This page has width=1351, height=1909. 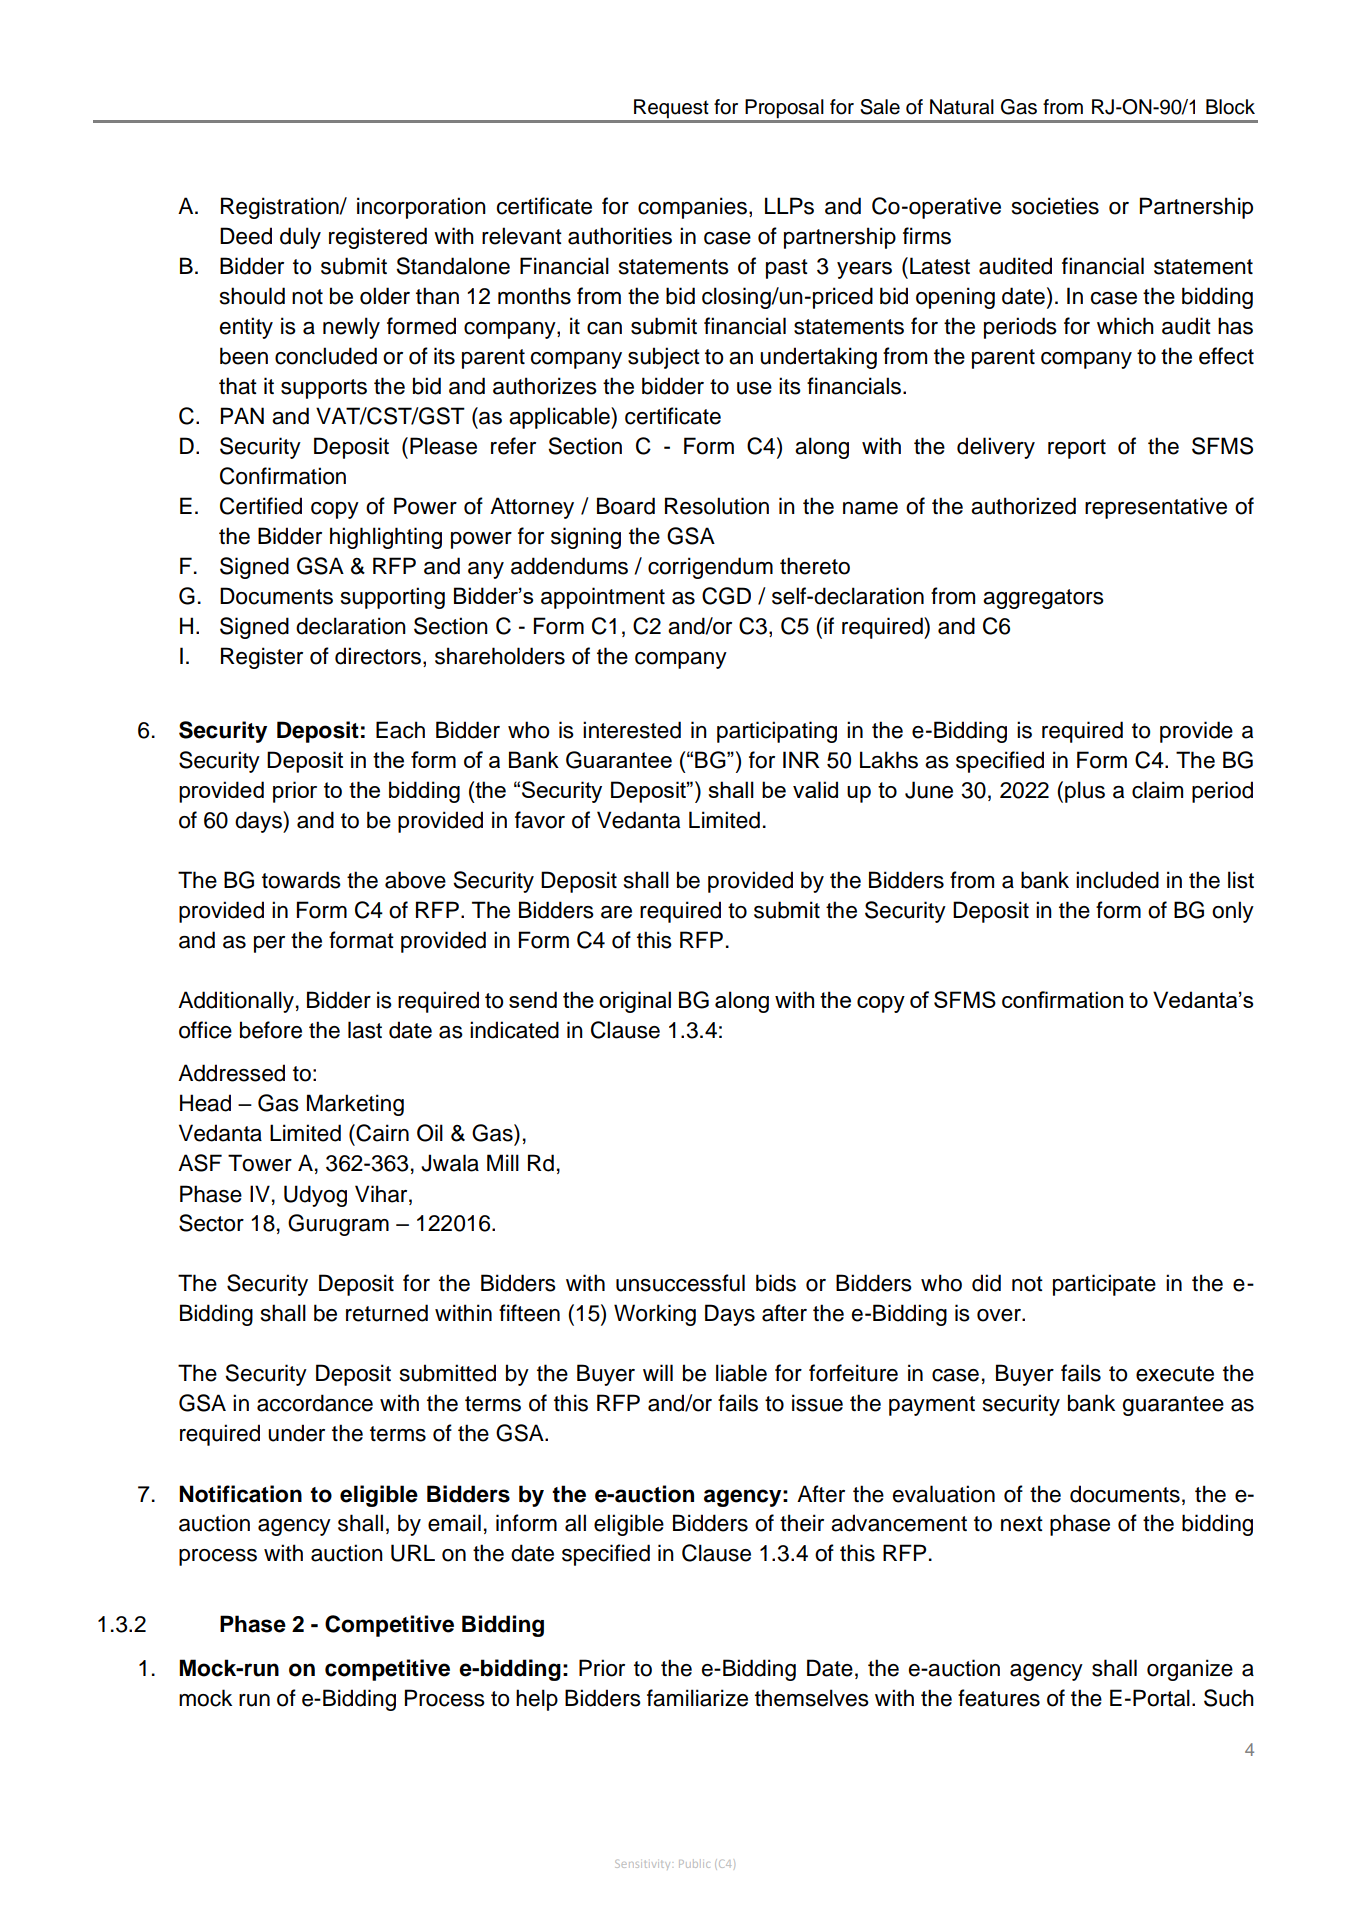 I want to click on help, so click(x=537, y=1700).
